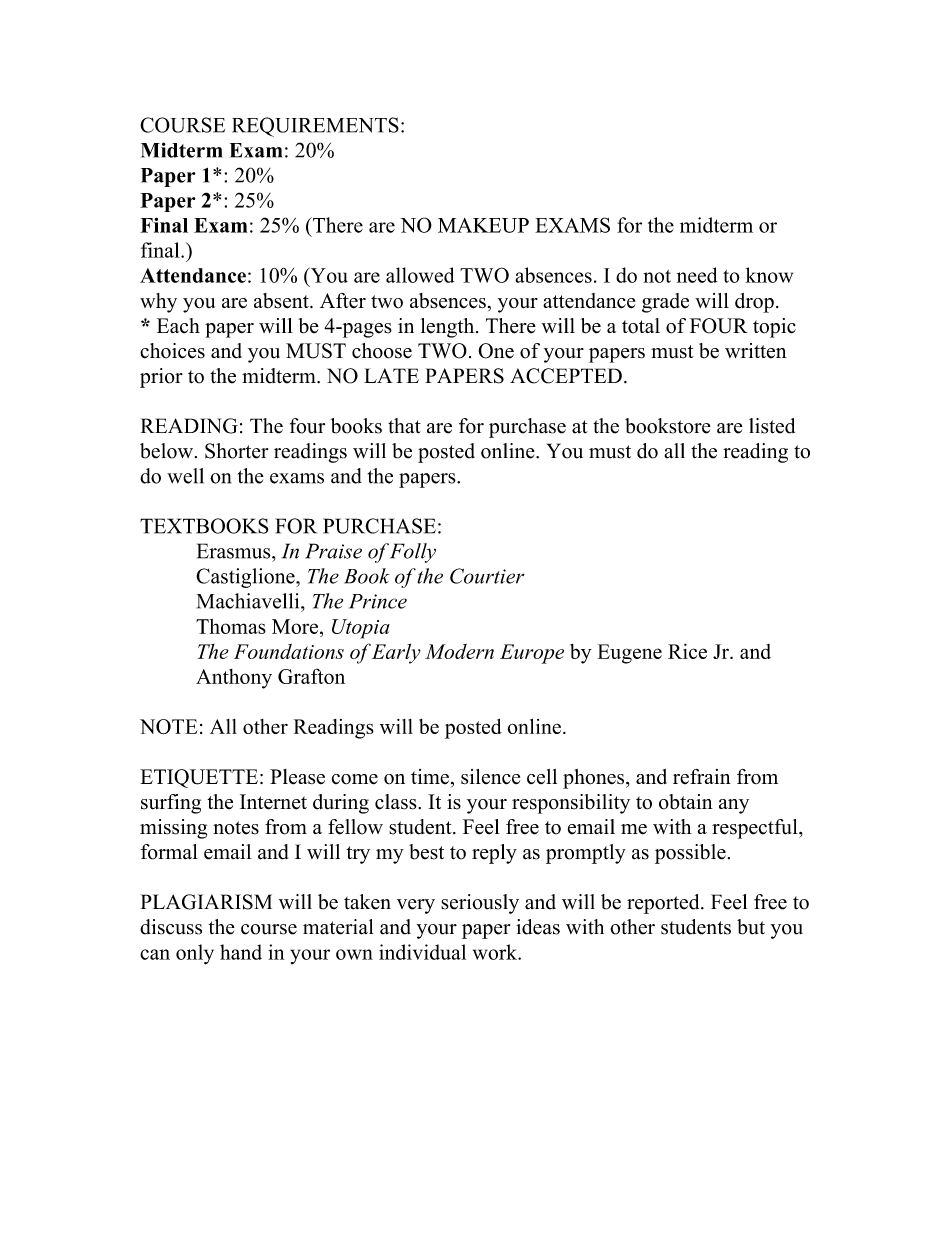 The height and width of the image is (1233, 952). Describe the element at coordinates (235, 551) in the image. I see `Erasmus` at that location.
